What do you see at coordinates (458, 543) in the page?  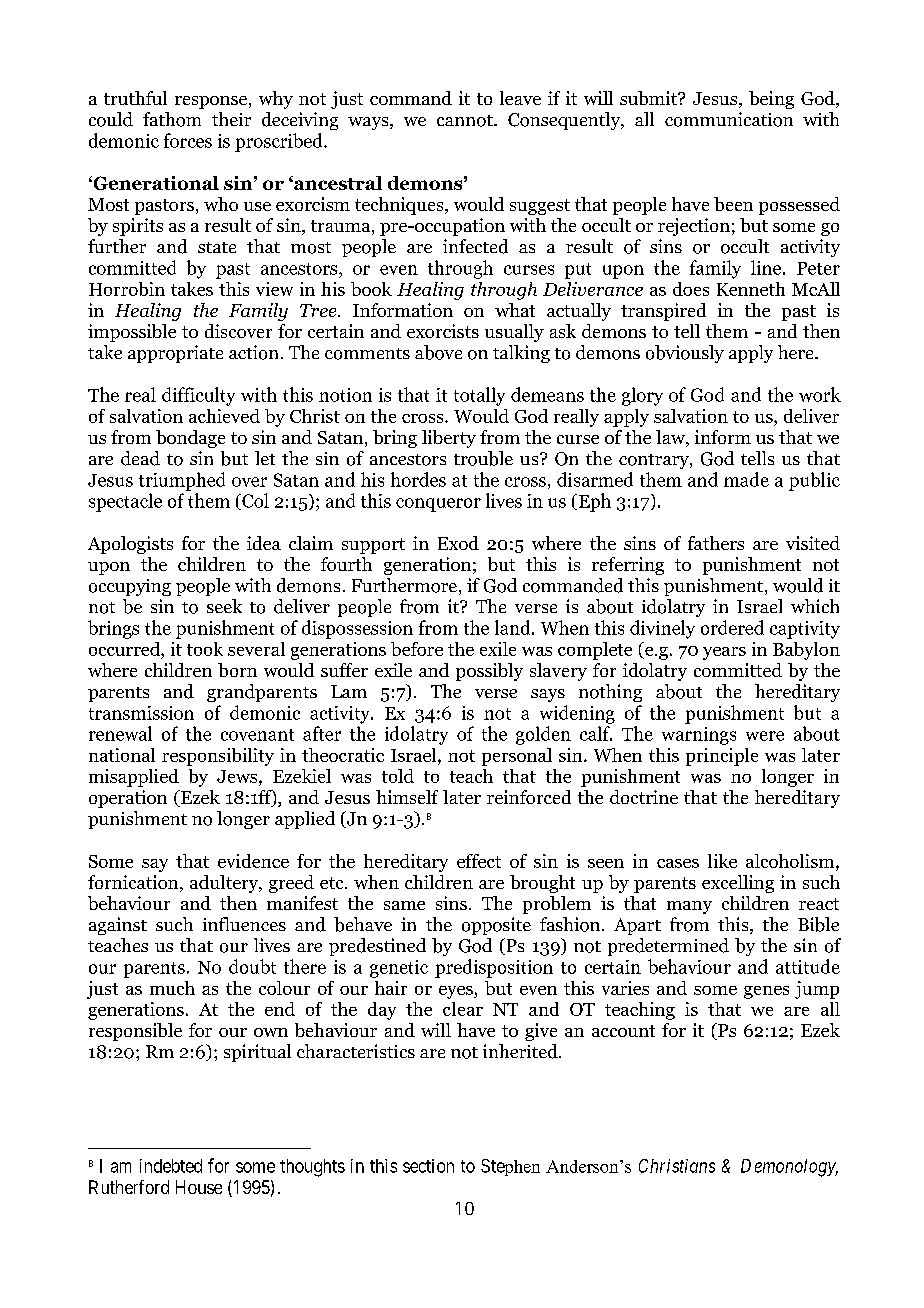 I see `Exod` at bounding box center [458, 543].
